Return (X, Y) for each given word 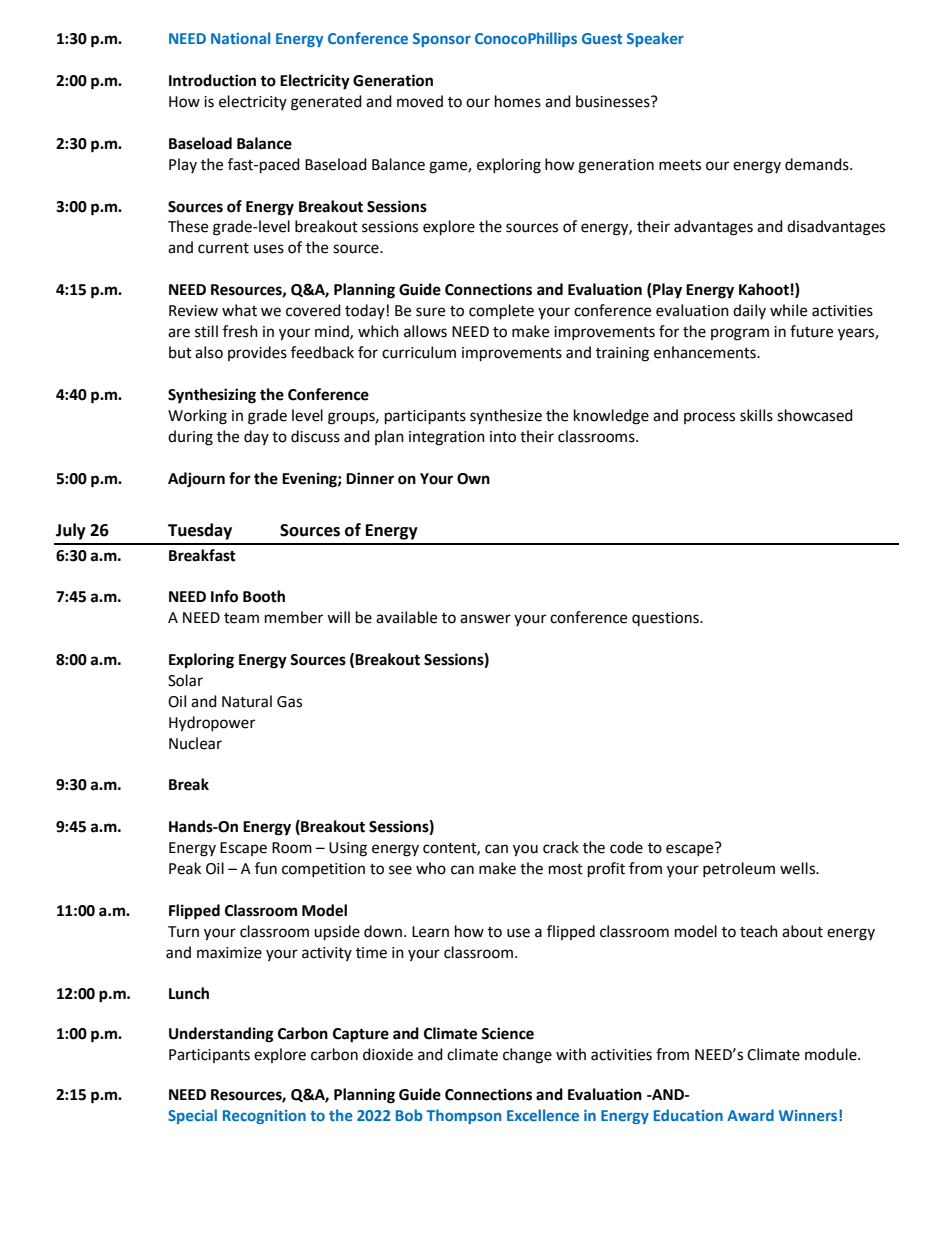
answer (485, 619)
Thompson (464, 1116)
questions (666, 619)
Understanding (221, 1035)
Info (224, 596)
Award (750, 1115)
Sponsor (442, 40)
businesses (614, 101)
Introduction (212, 80)
